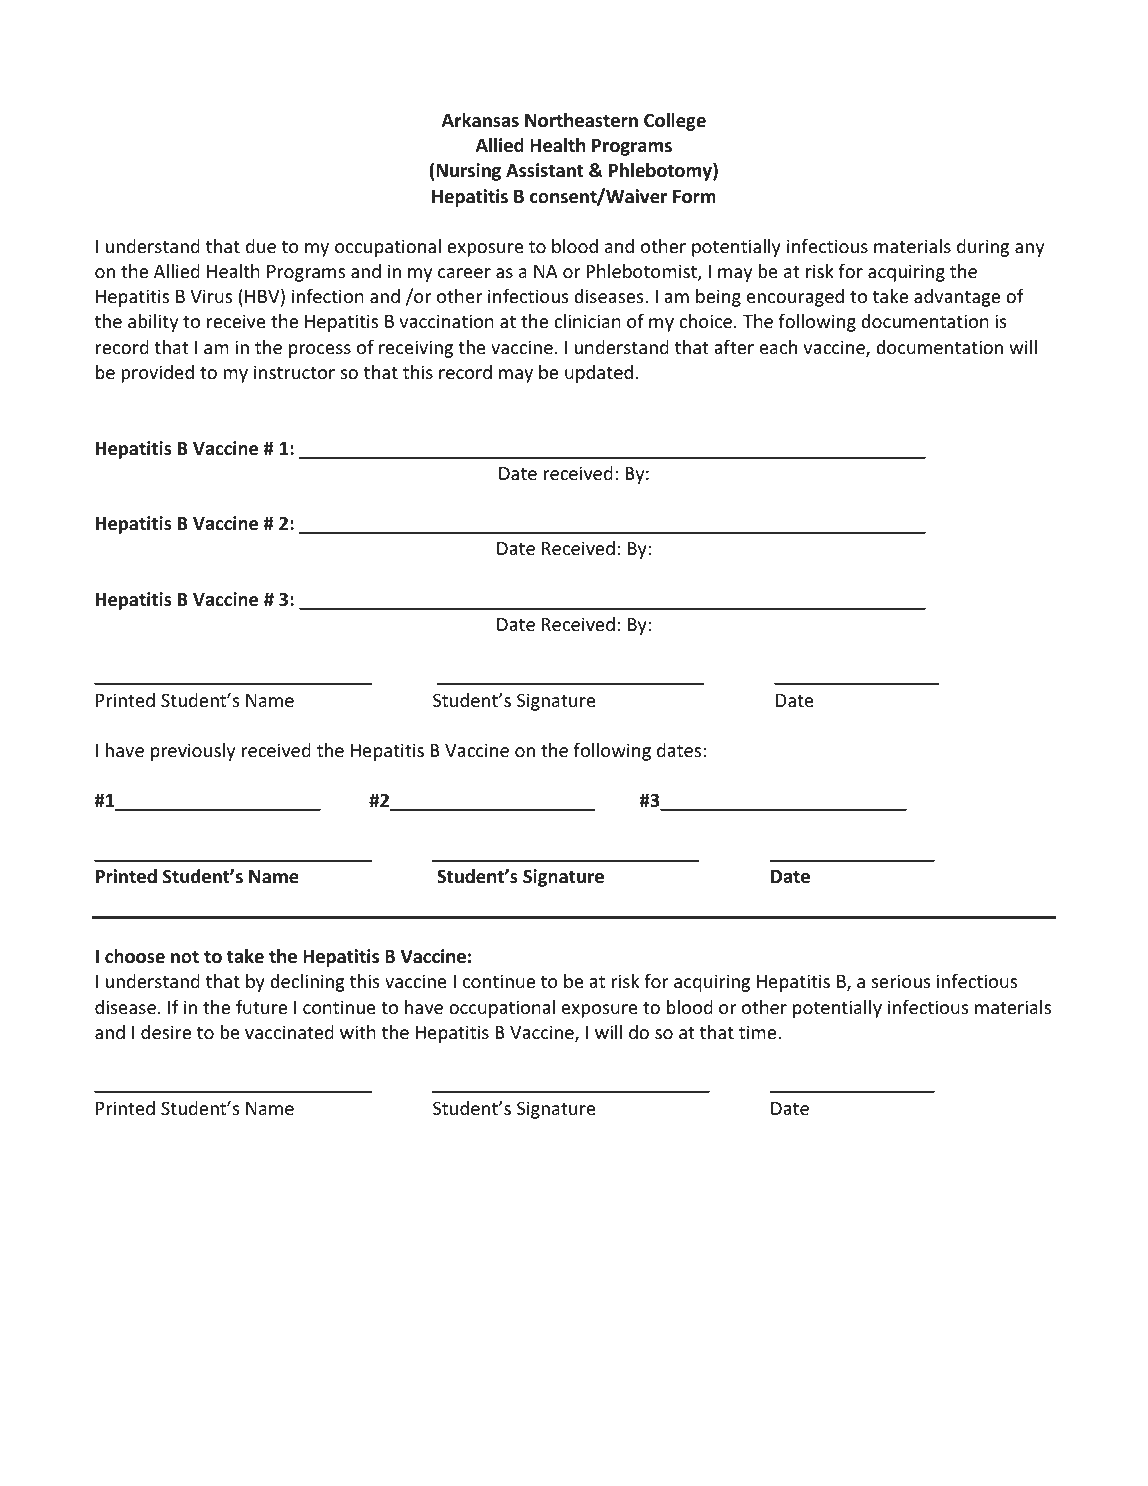  What do you see at coordinates (261, 246) in the screenshot?
I see `due` at bounding box center [261, 246].
